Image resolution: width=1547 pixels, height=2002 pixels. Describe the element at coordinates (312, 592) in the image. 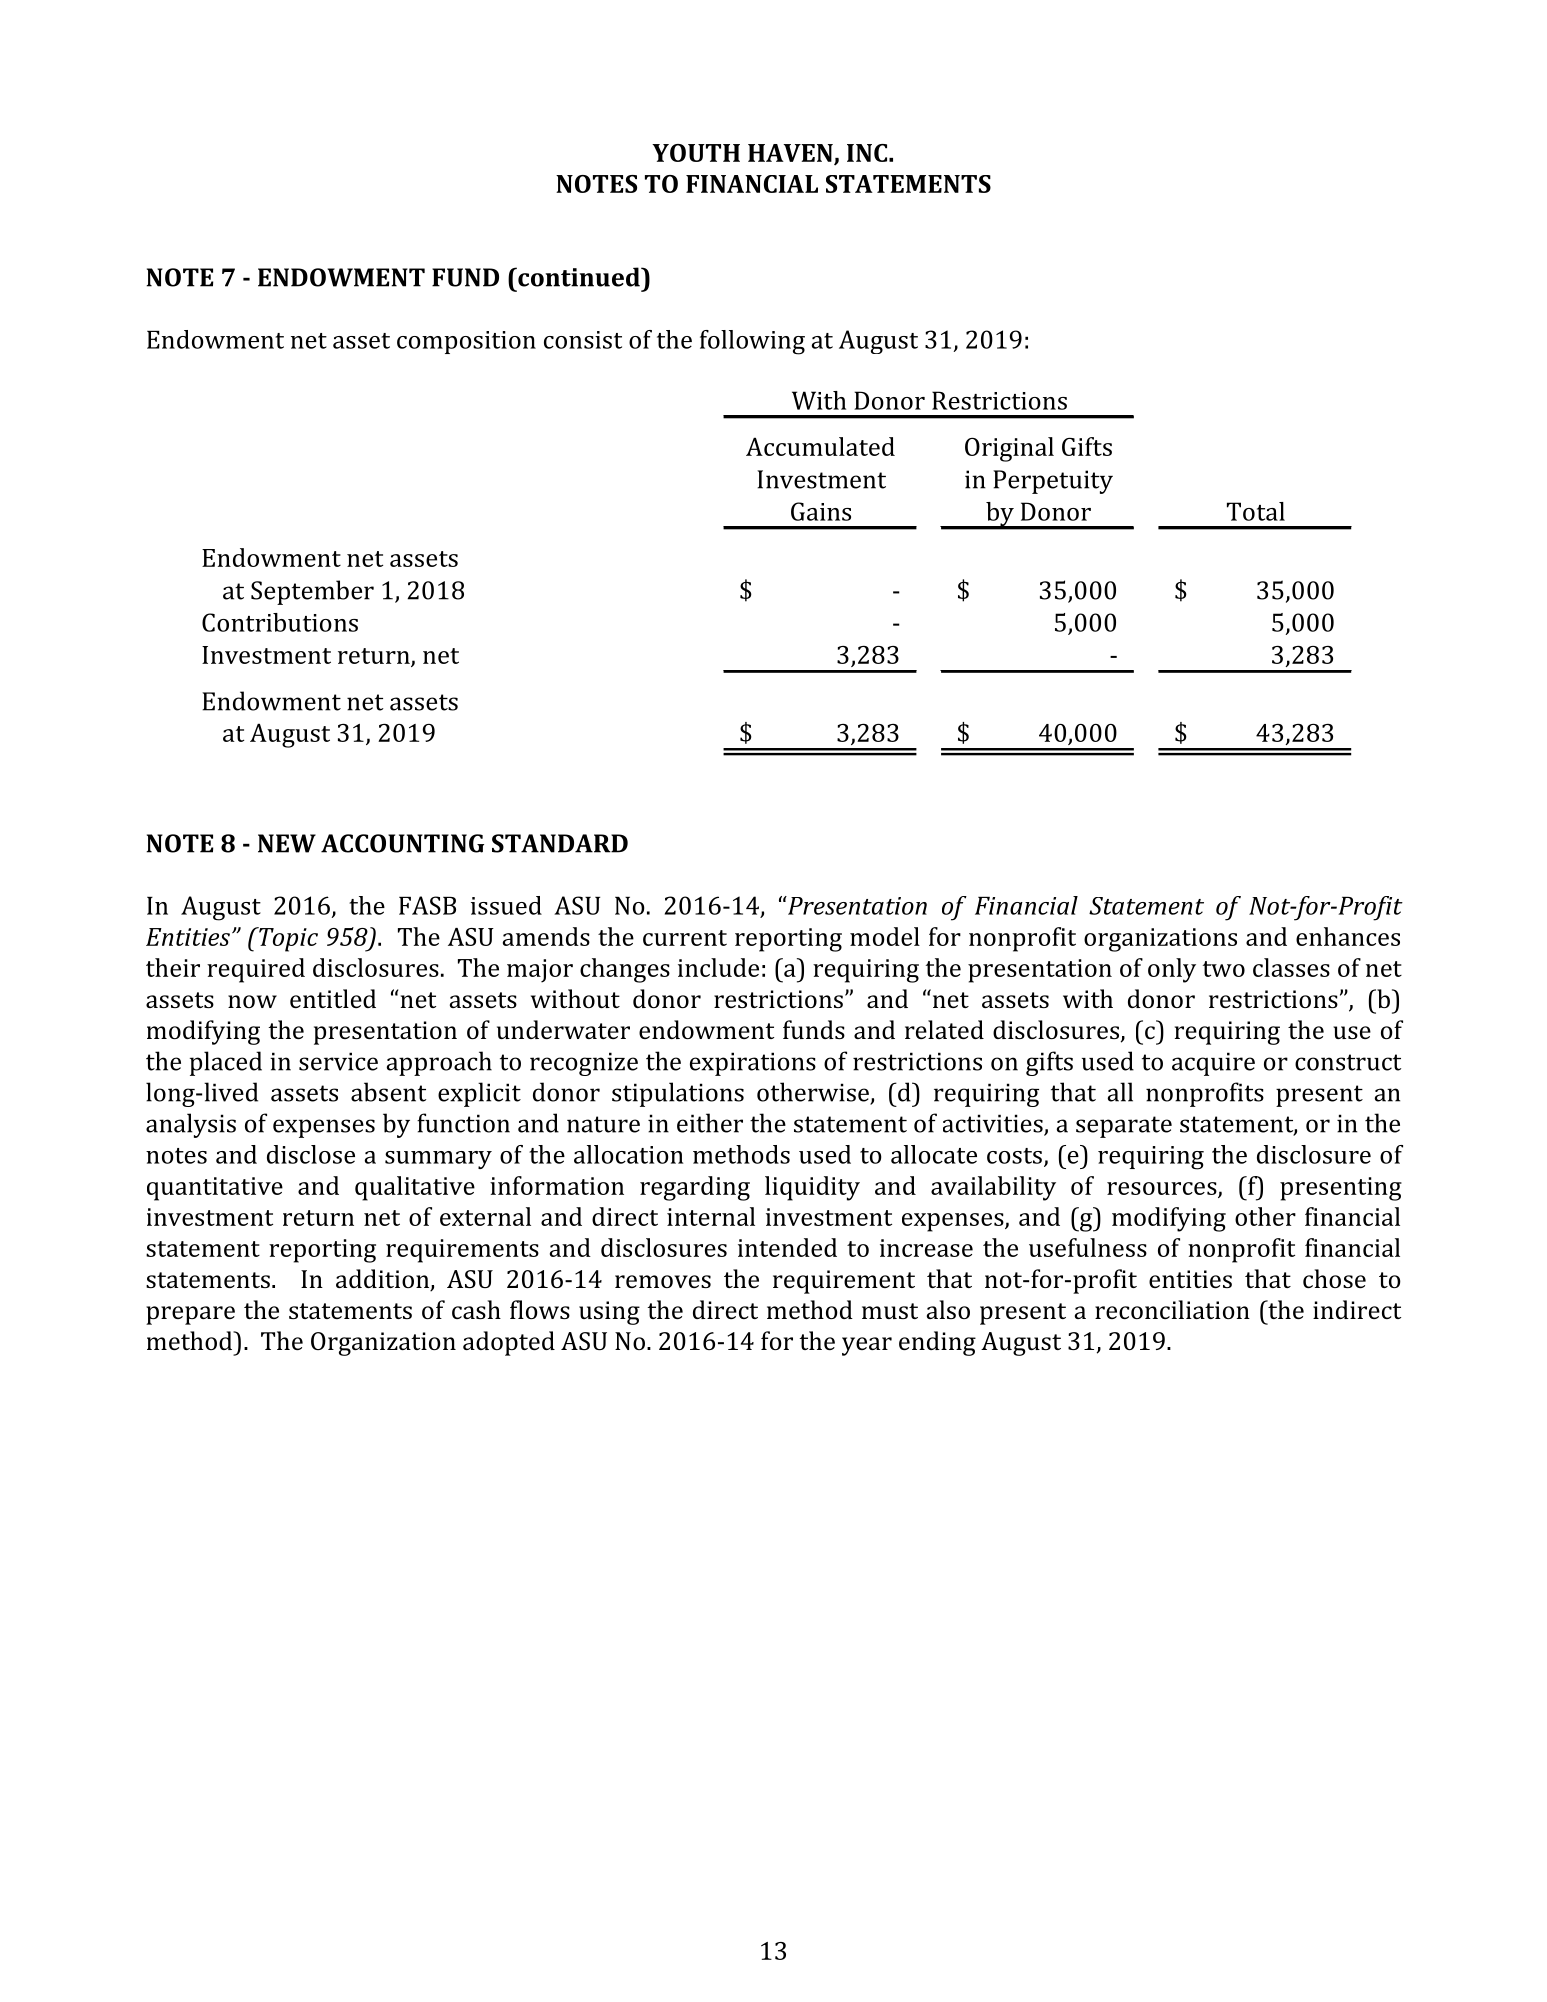

I see `September` at that location.
